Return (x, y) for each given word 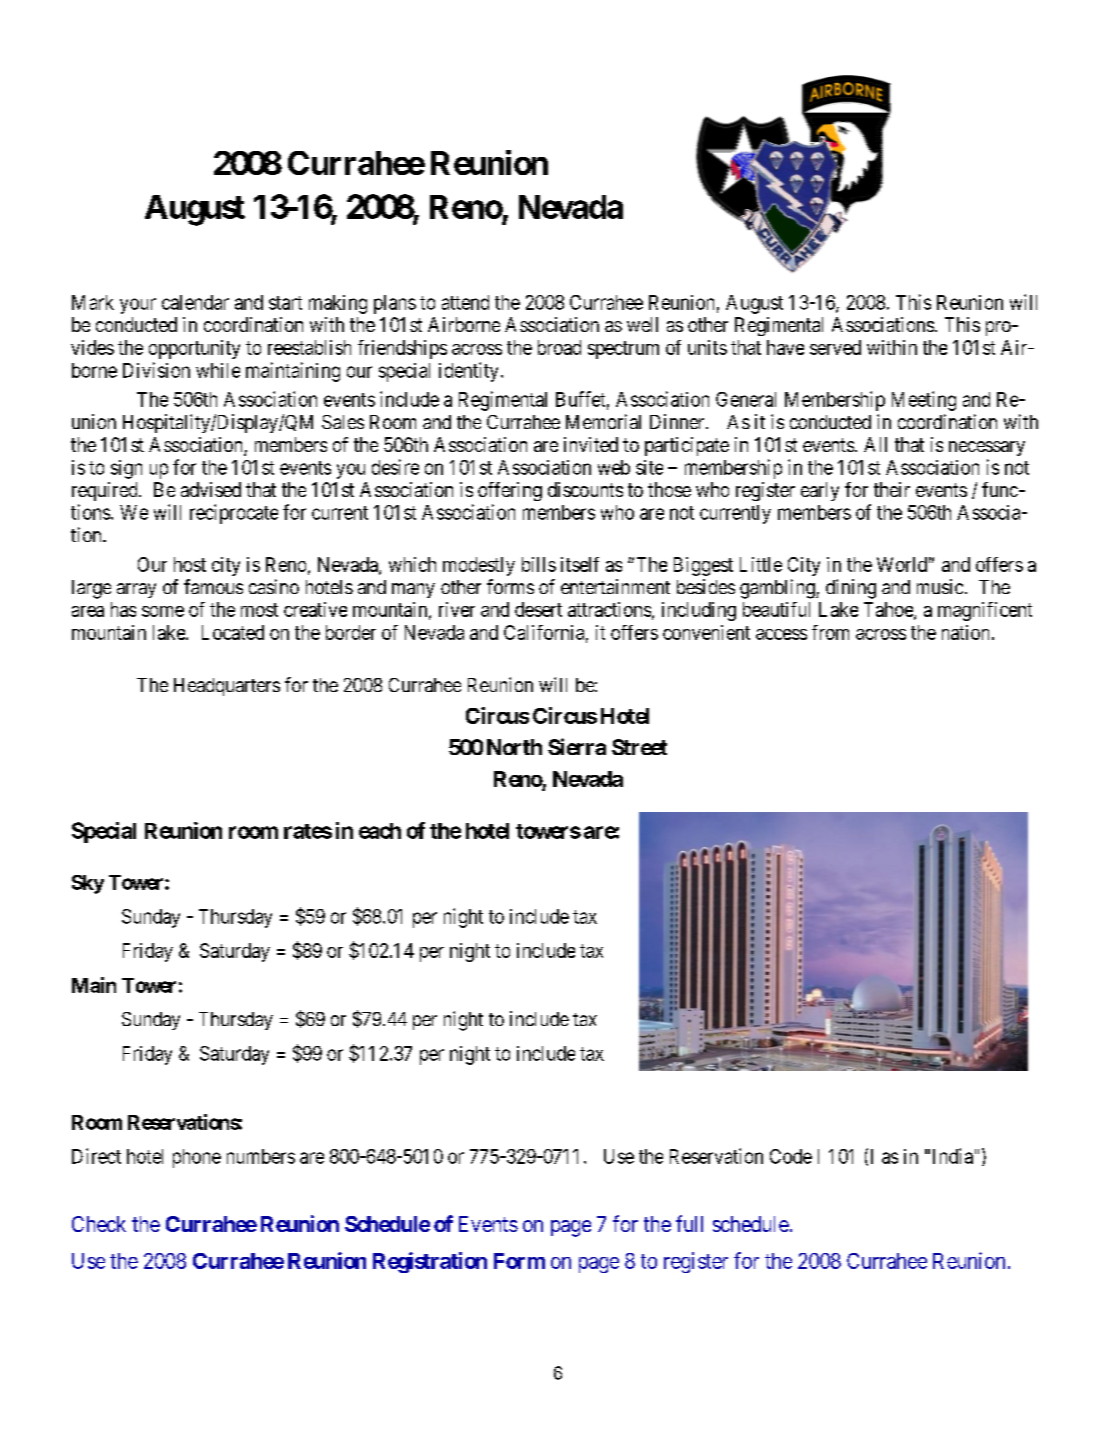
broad (559, 347)
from (830, 632)
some (163, 611)
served (835, 347)
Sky (88, 884)
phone (197, 1158)
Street (639, 747)
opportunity (194, 349)
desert (538, 609)
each (380, 831)
